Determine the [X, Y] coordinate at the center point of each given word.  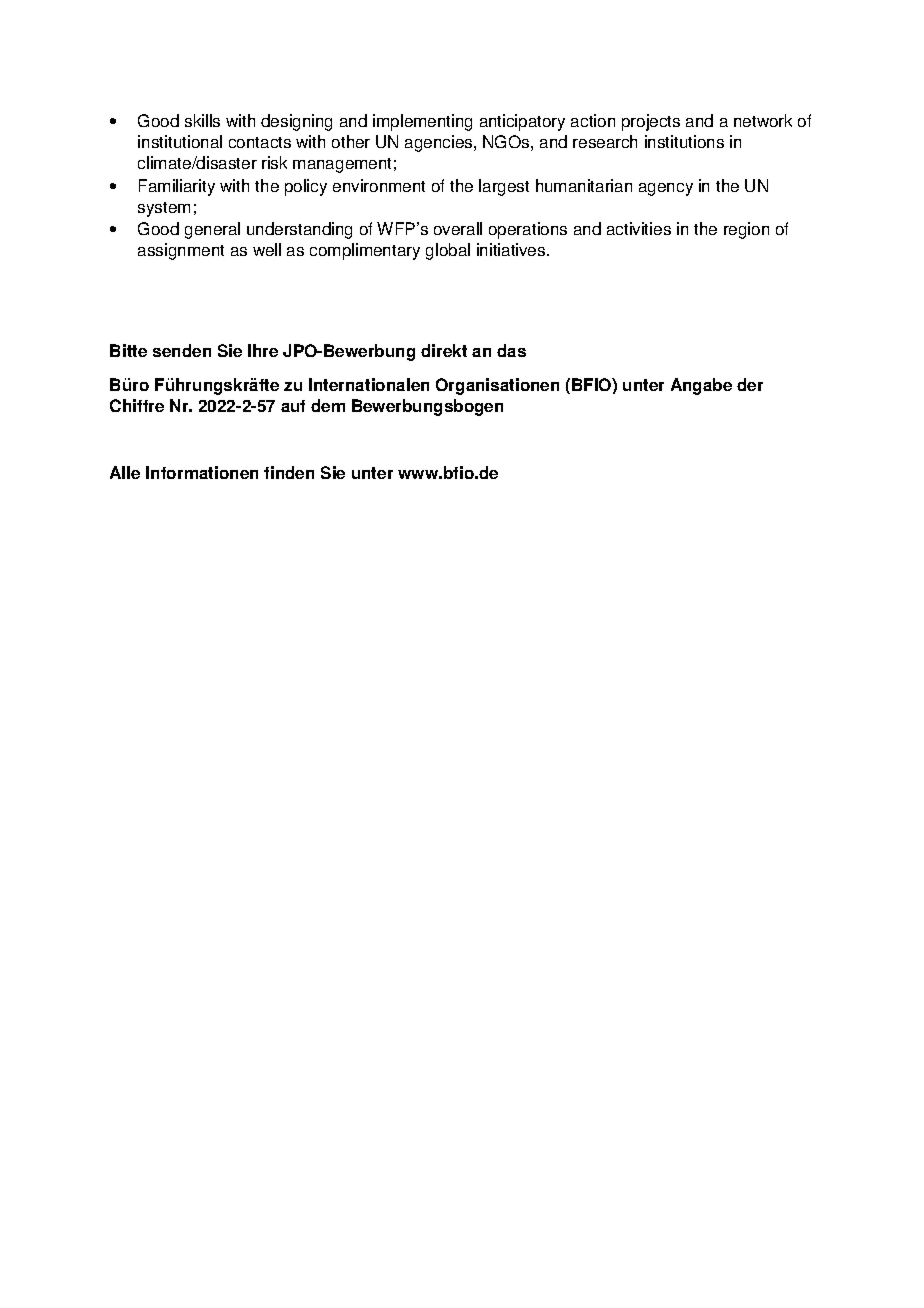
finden [289, 472]
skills [202, 120]
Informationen [202, 472]
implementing [422, 122]
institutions [684, 141]
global [448, 251]
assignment [181, 251]
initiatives [512, 249]
